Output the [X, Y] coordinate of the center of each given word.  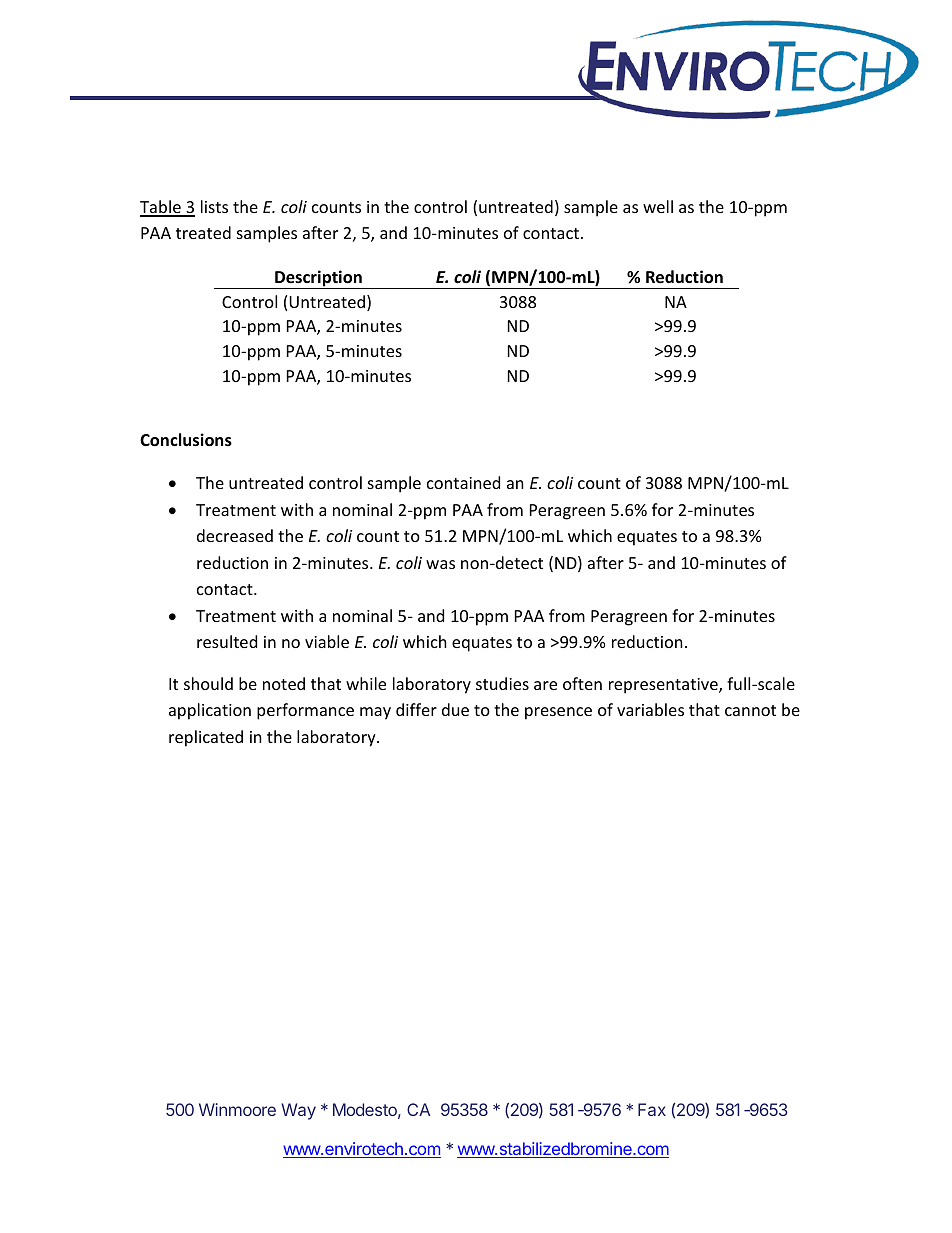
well [658, 206]
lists [214, 206]
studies [502, 683]
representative [664, 686]
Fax [652, 1109]
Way [298, 1111]
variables [650, 709]
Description [318, 279]
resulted [227, 641]
